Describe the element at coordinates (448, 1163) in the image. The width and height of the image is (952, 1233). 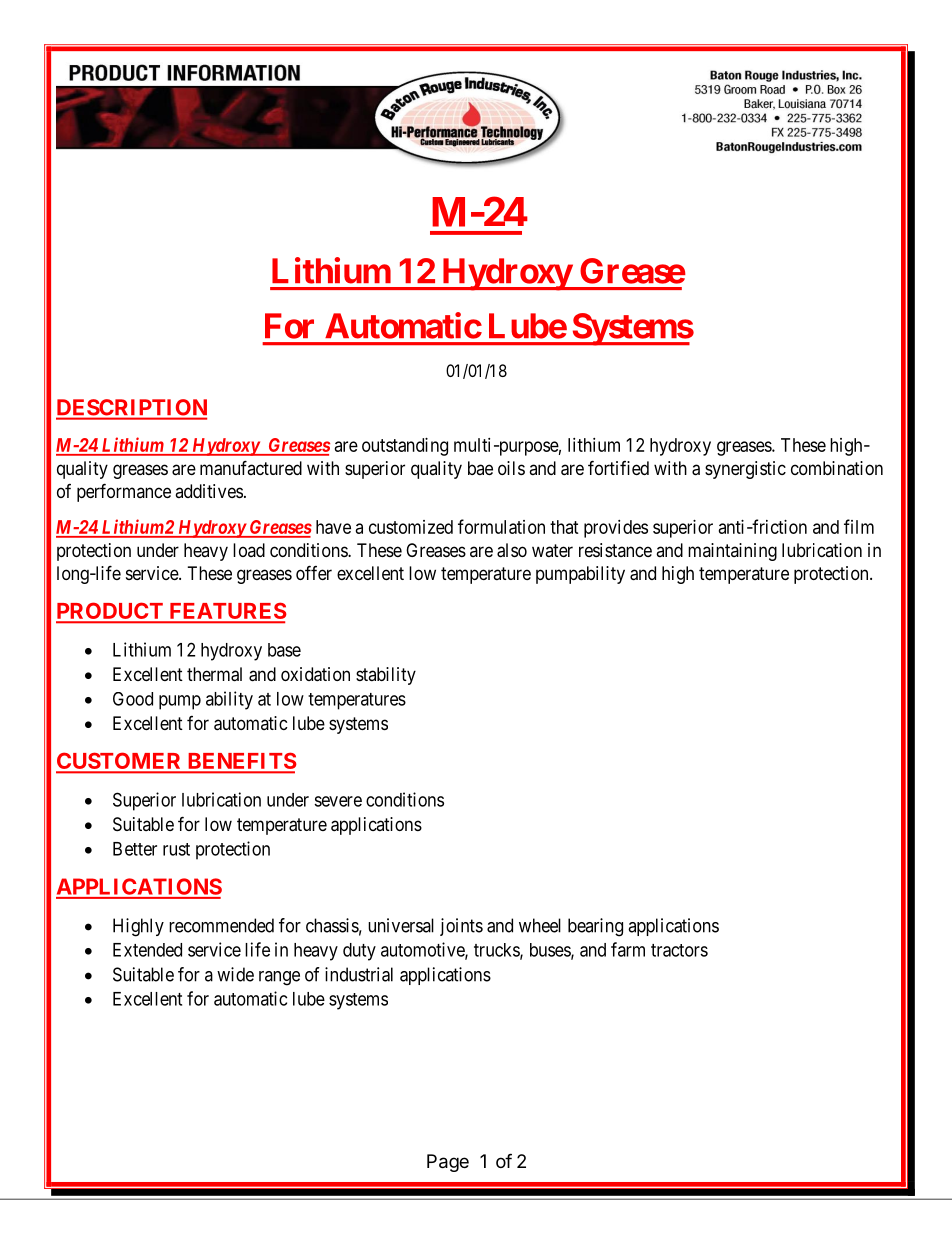
I see `Page` at that location.
